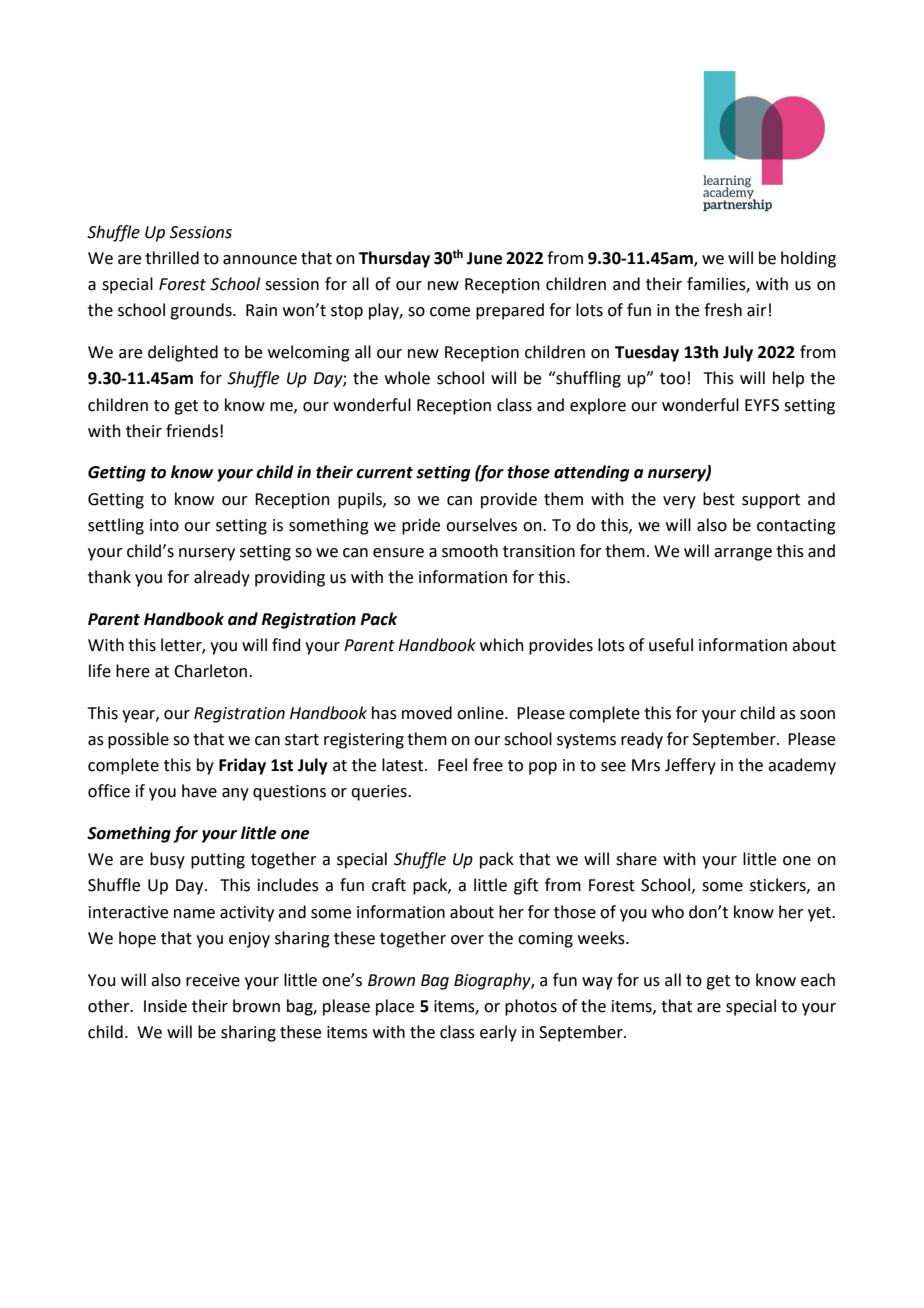 The image size is (924, 1308). Describe the element at coordinates (484, 258) in the page. I see `June` at that location.
